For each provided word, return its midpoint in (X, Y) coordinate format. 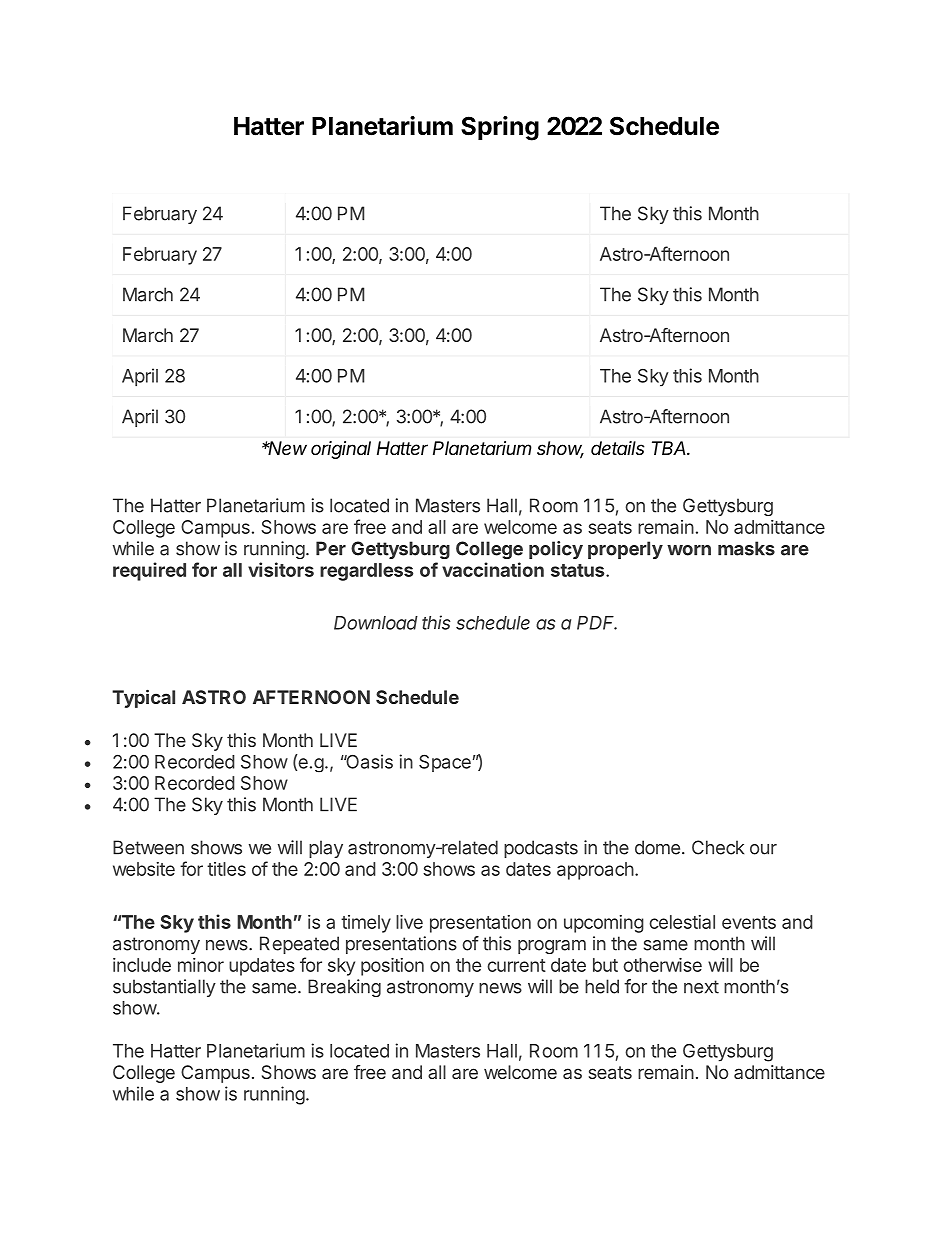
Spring (500, 128)
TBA (670, 448)
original (341, 450)
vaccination (493, 569)
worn (689, 550)
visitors (281, 569)
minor (201, 965)
